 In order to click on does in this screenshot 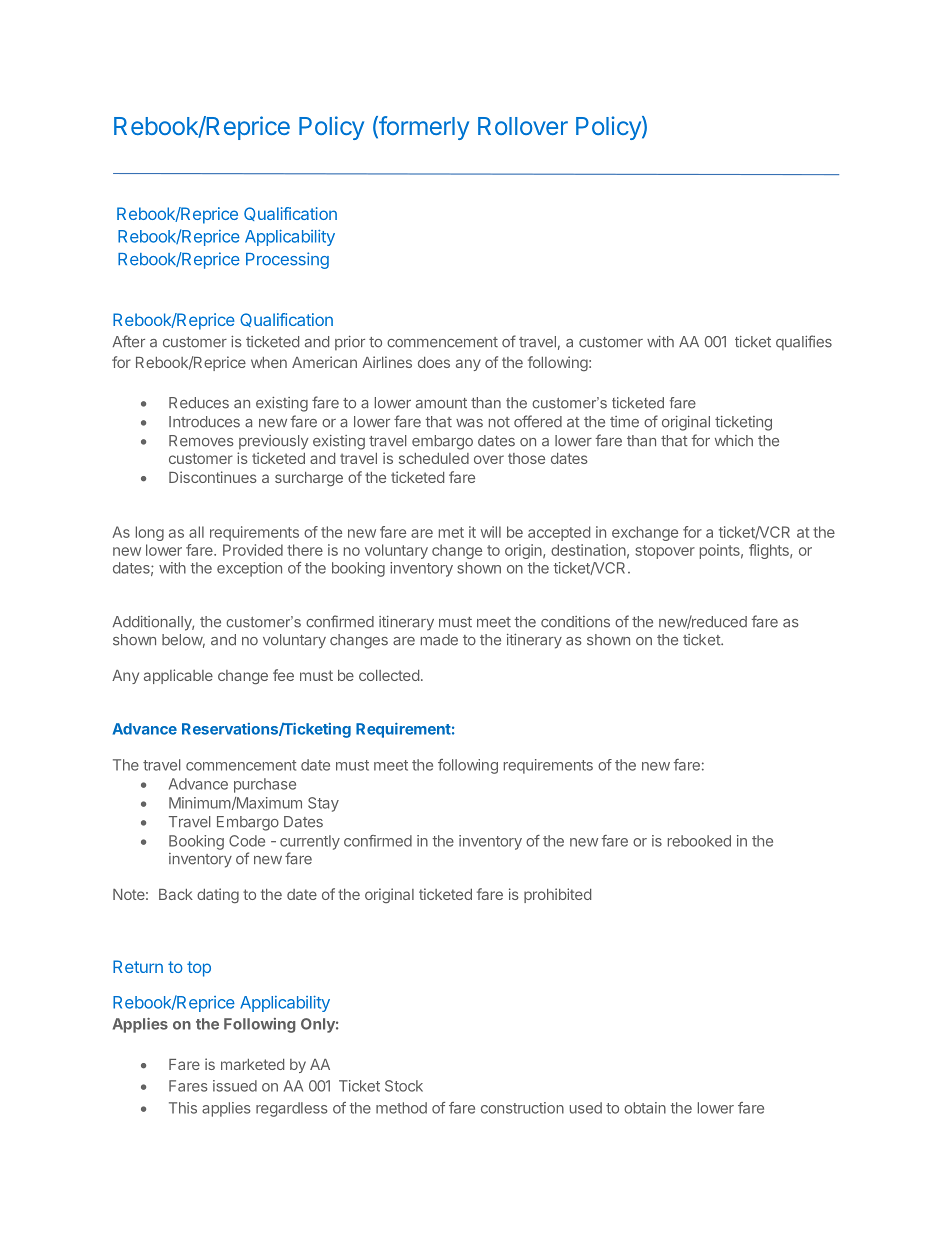, I will do `click(434, 362)`.
